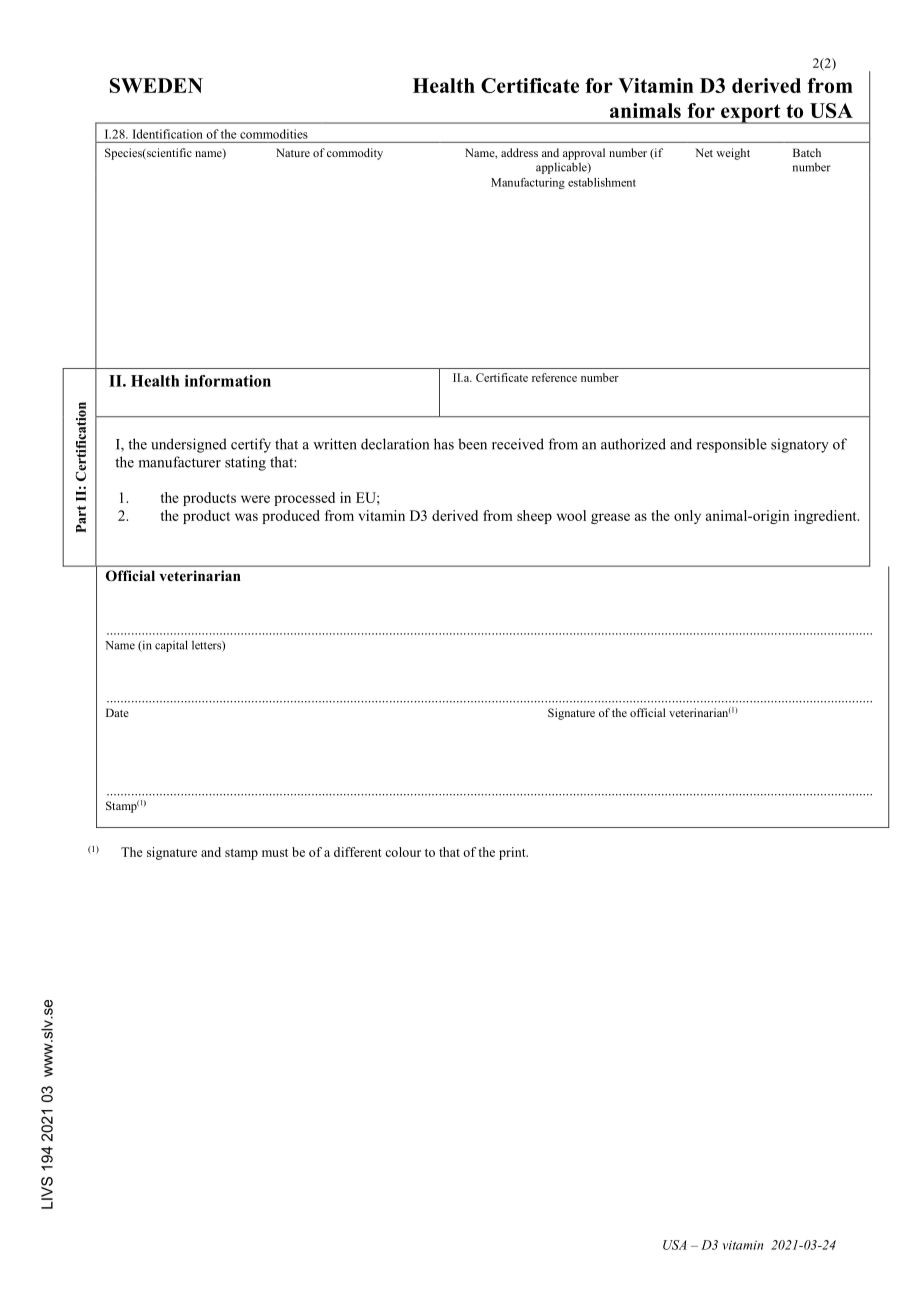  Describe the element at coordinates (687, 517) in the screenshot. I see `only` at that location.
